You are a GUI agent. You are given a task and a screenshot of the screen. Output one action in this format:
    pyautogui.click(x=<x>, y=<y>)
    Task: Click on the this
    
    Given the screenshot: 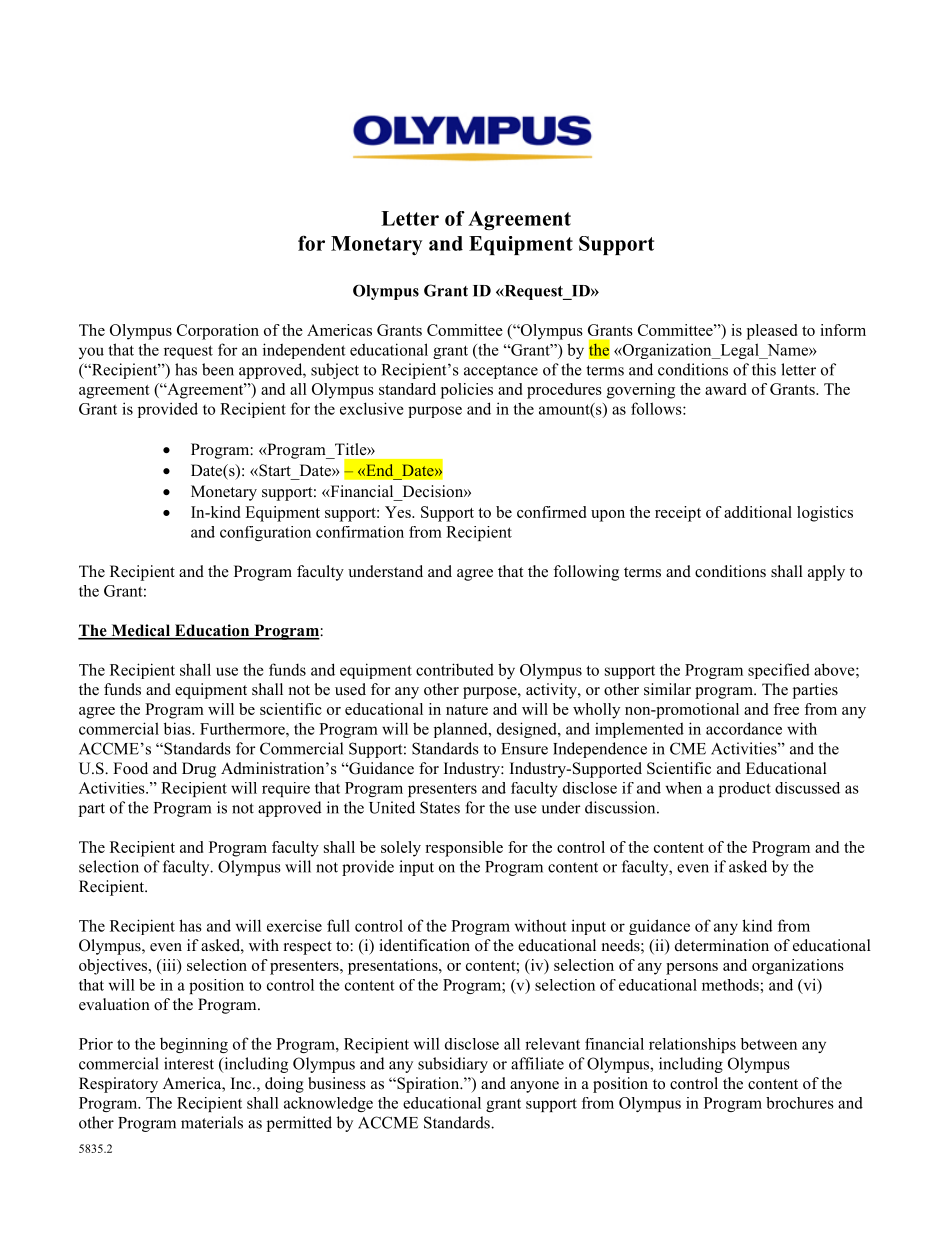 What is the action you would take?
    pyautogui.click(x=764, y=369)
